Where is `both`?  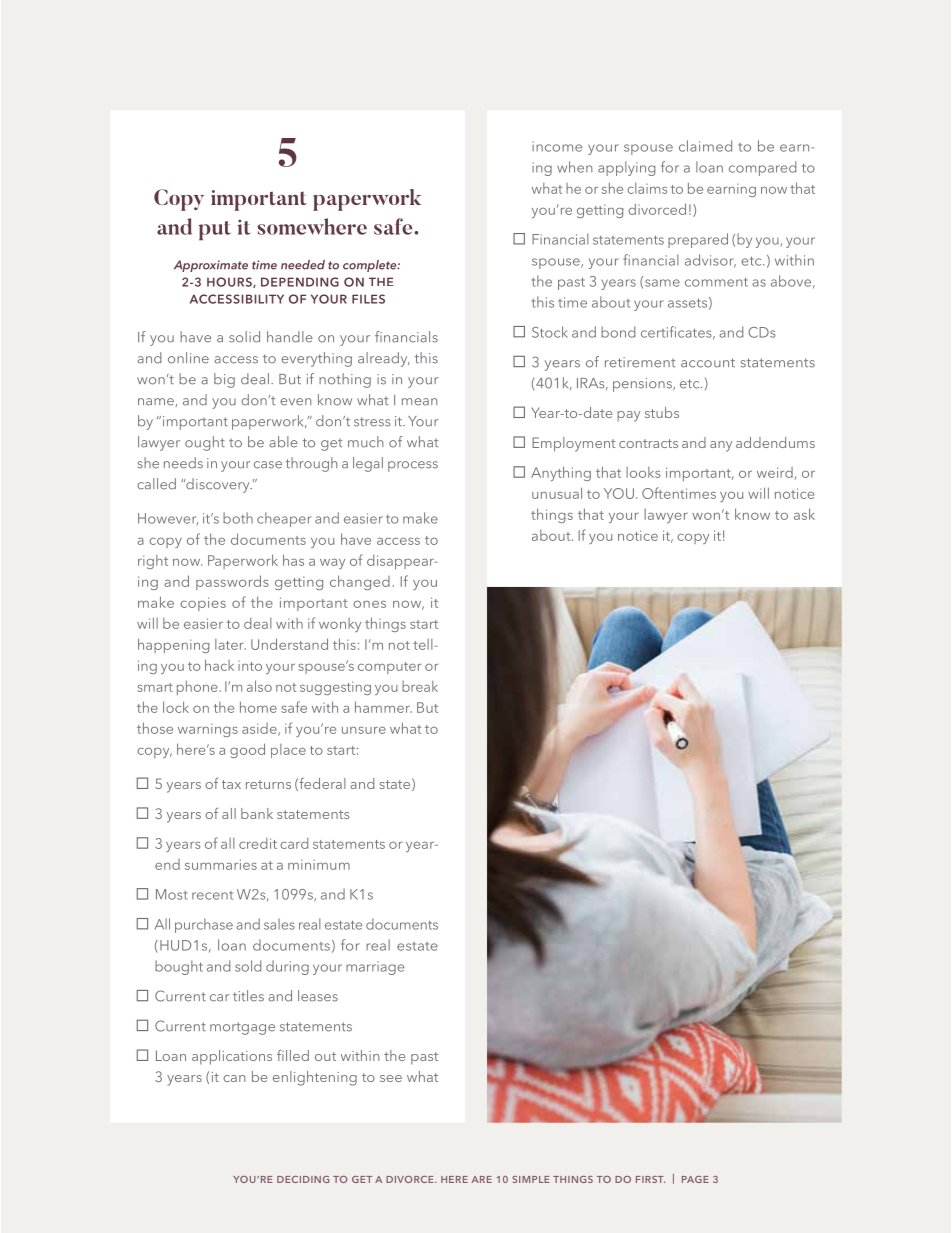 both is located at coordinates (238, 518).
